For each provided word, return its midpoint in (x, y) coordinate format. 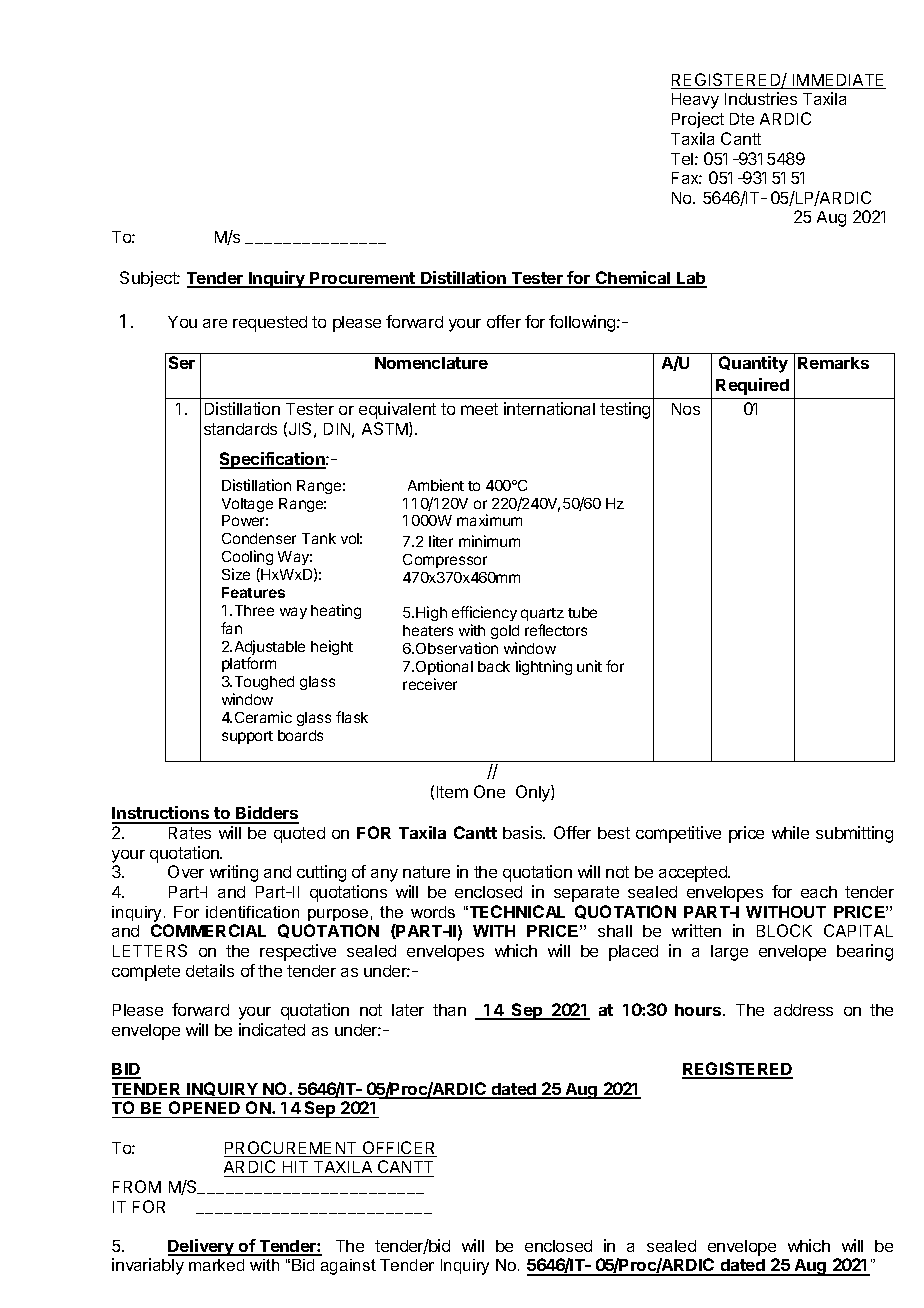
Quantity (753, 364)
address (803, 1010)
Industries (761, 98)
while (790, 832)
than (449, 1010)
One (489, 791)
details (210, 970)
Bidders (266, 814)
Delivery (202, 1247)
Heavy (695, 101)
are (215, 323)
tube (582, 612)
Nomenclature (431, 363)
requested (270, 324)
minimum (489, 541)
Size (236, 574)
